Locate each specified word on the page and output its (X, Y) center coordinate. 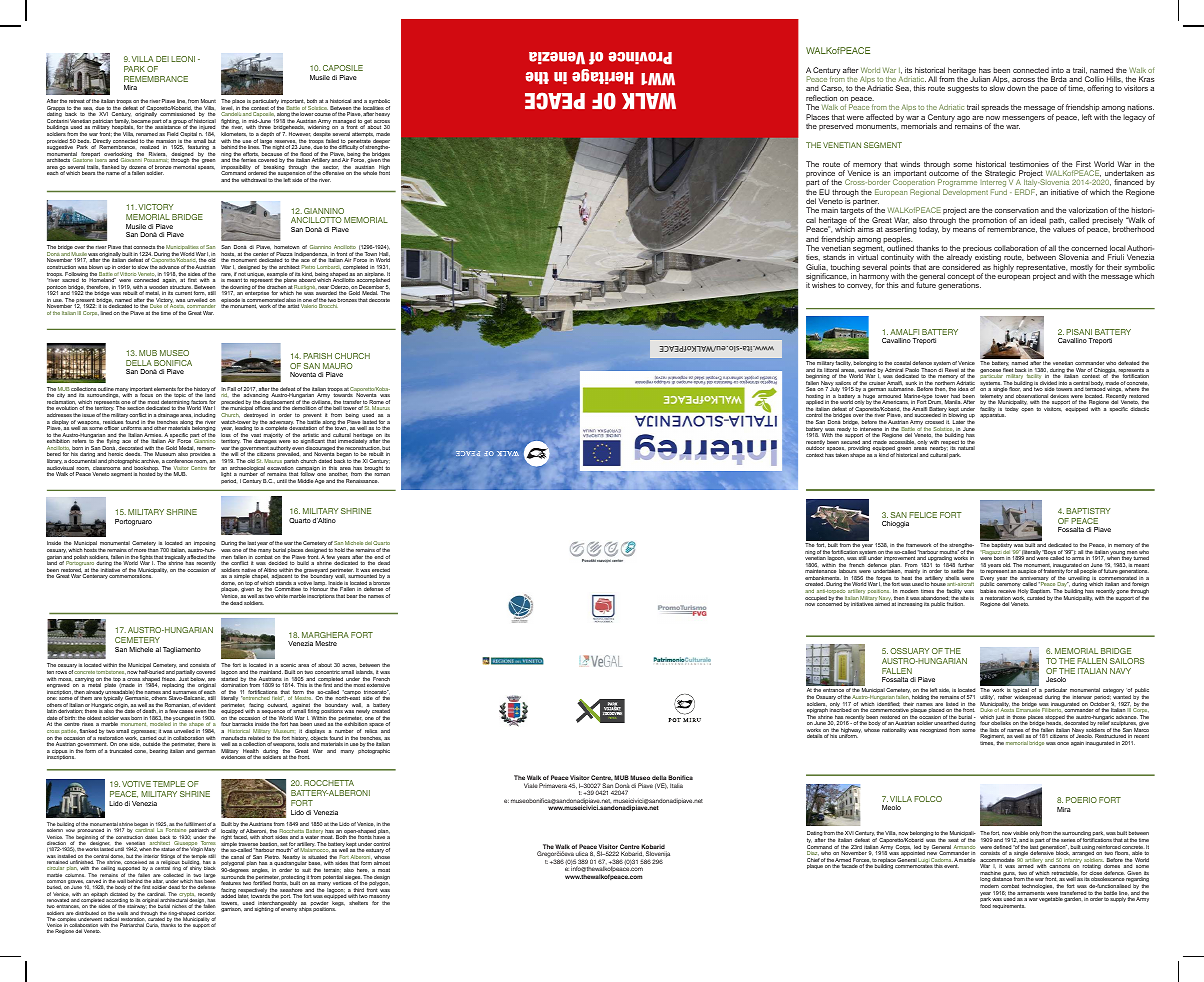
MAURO (337, 366)
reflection (821, 98)
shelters (358, 903)
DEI (162, 59)
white (281, 596)
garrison (231, 909)
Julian (980, 79)
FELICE (923, 515)
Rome (377, 403)
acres (349, 666)
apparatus (993, 415)
